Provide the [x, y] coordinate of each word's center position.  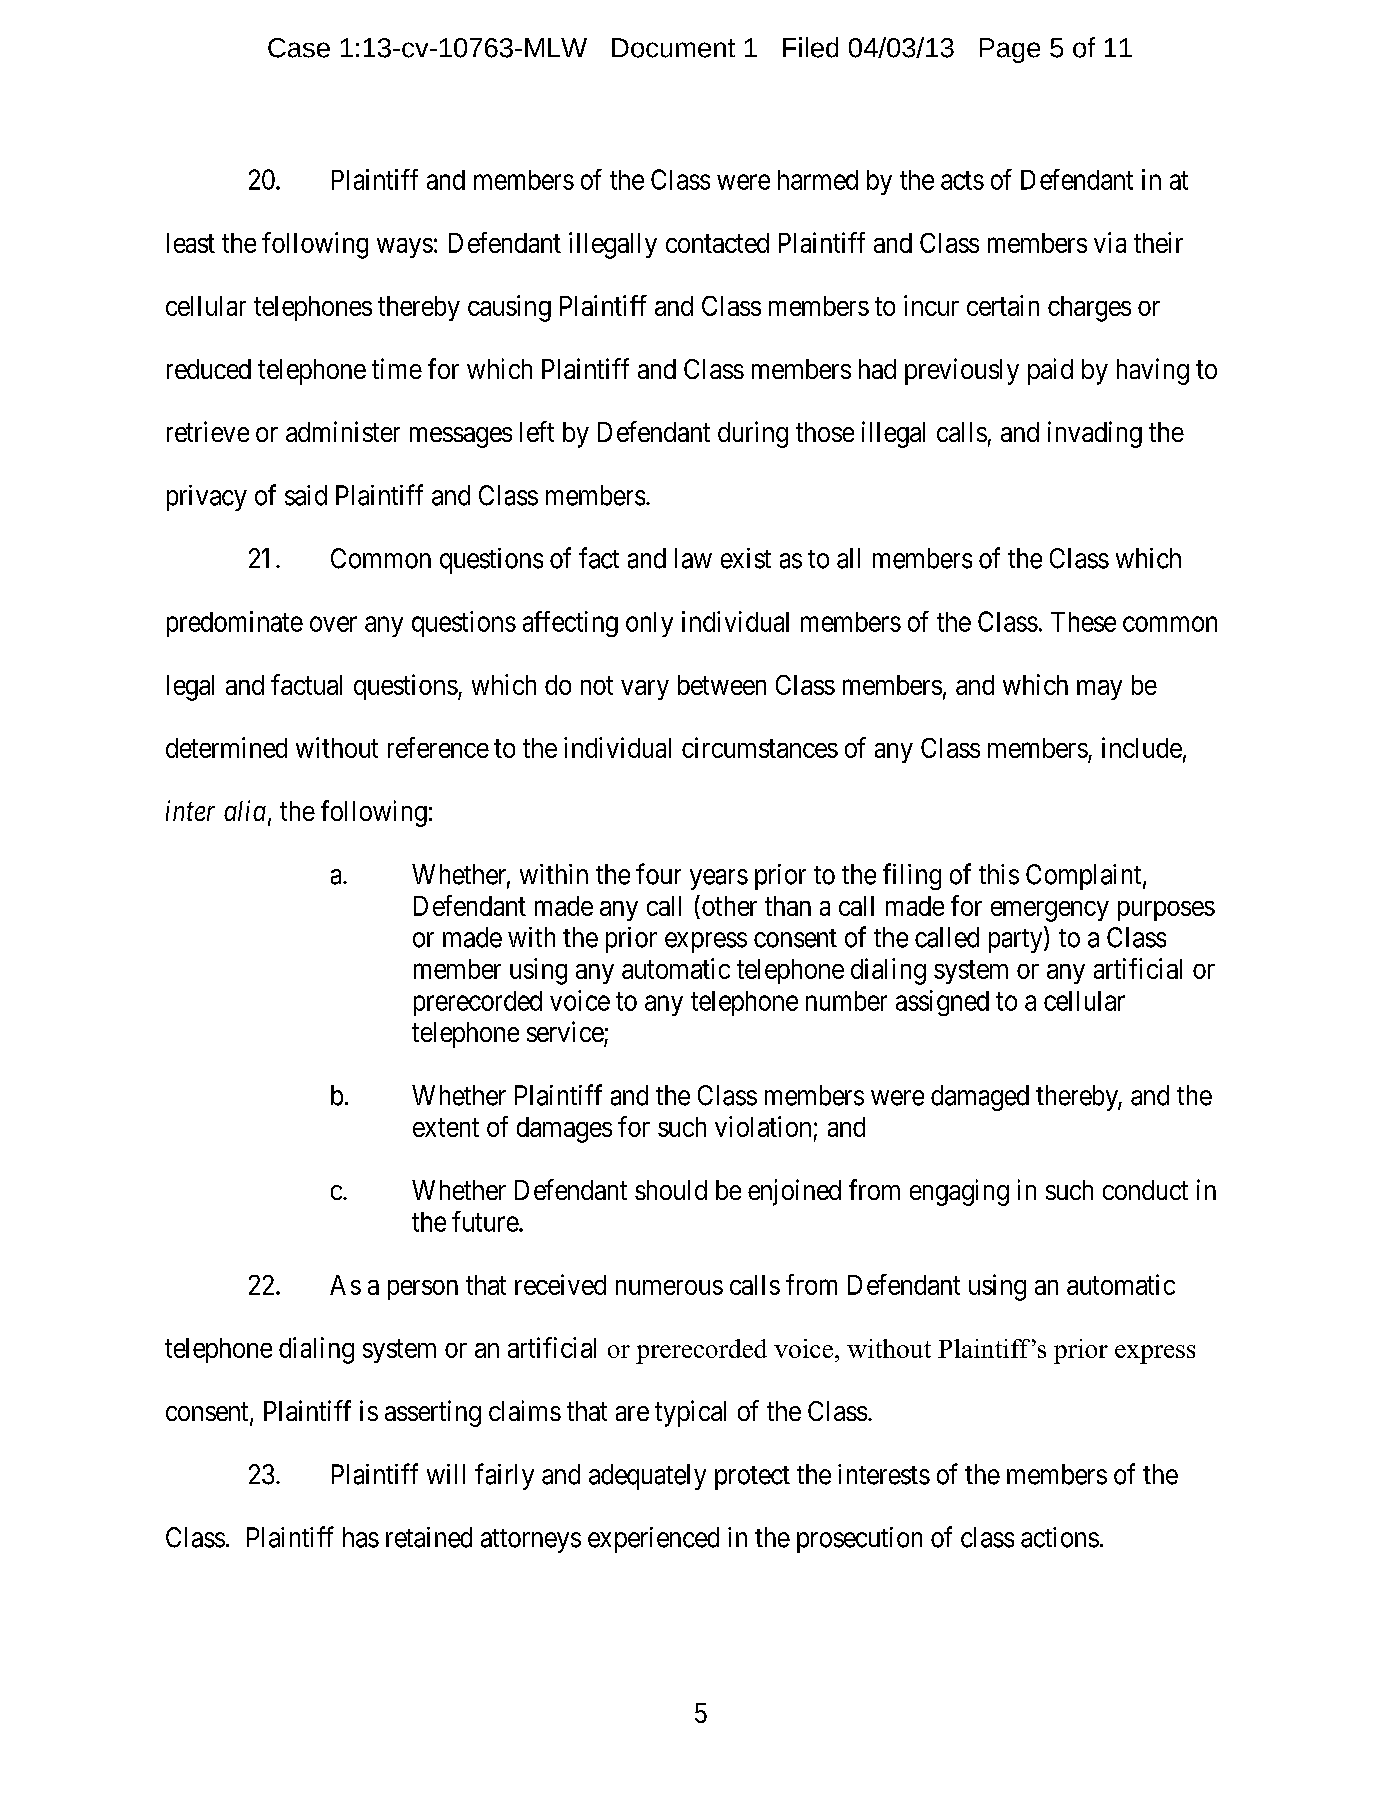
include [1142, 747]
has [361, 1537]
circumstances [760, 747]
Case [299, 48]
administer [343, 431]
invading [1095, 434]
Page [1010, 50]
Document [673, 48]
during [753, 434]
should [671, 1190]
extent [446, 1127]
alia [245, 810]
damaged [980, 1098]
